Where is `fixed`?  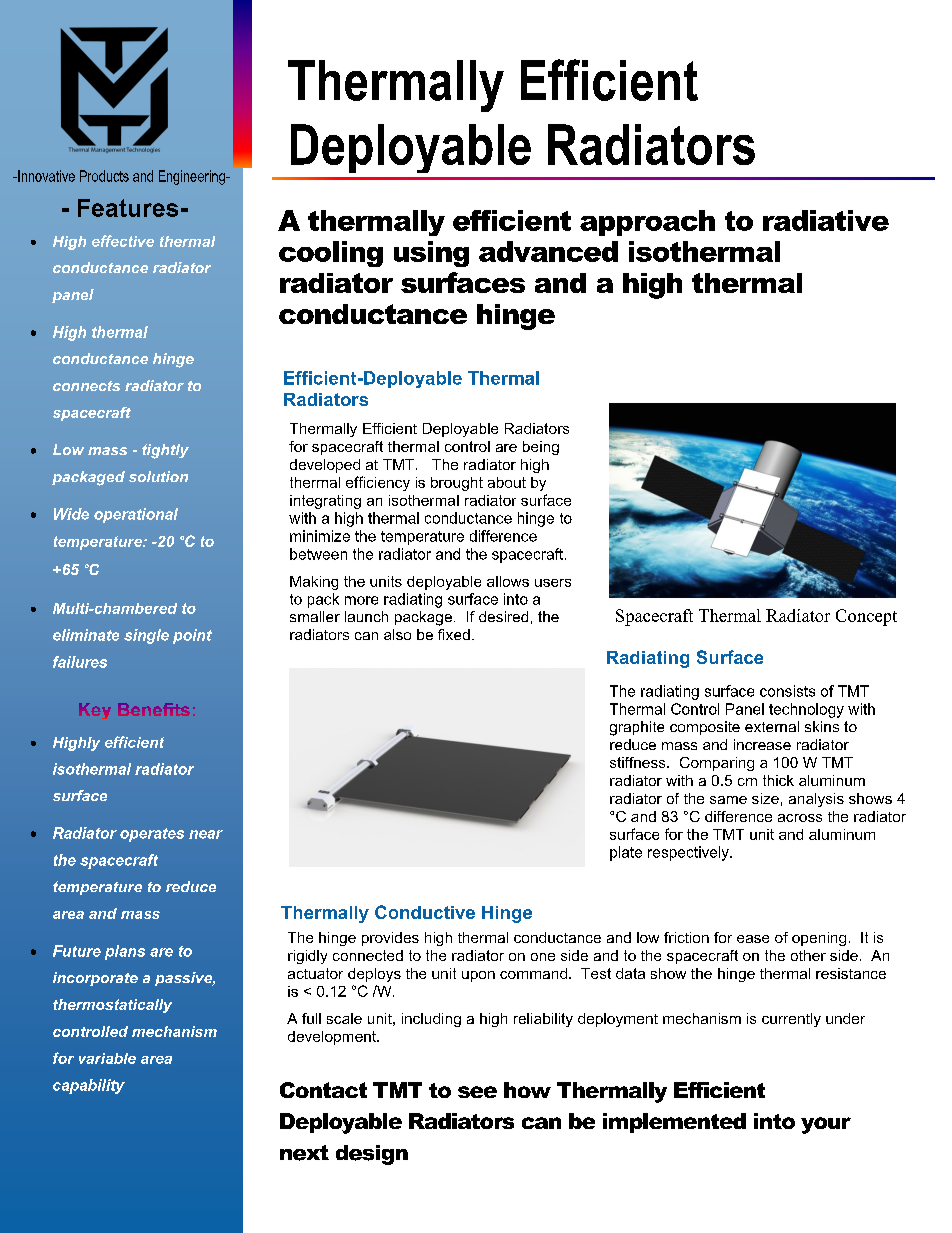
fixed is located at coordinates (454, 634).
